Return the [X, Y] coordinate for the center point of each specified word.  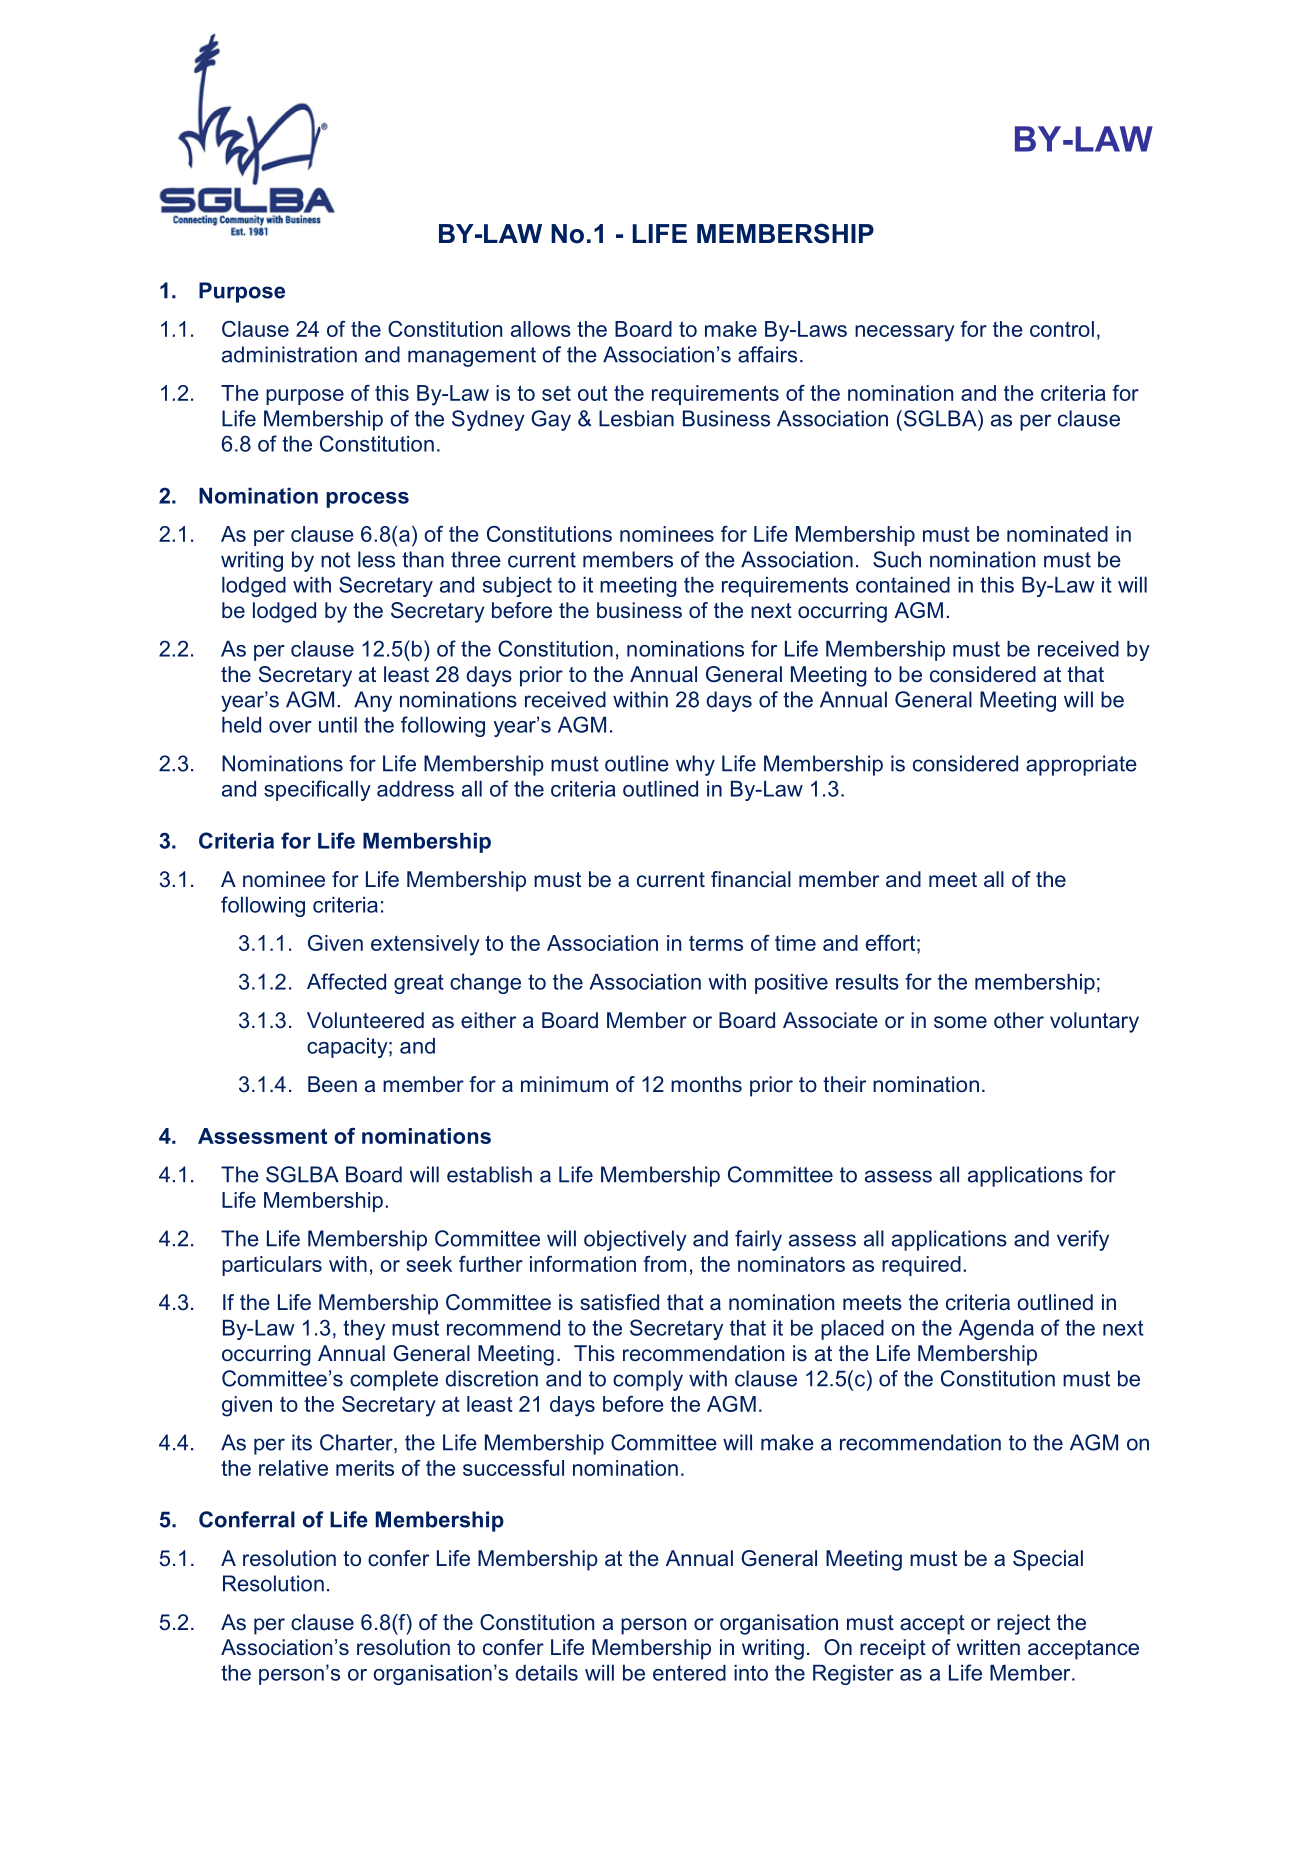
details [547, 1673]
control [1062, 329]
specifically [317, 790]
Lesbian [636, 418]
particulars [272, 1266]
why [695, 765]
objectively [635, 1240]
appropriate [1081, 765]
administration [289, 354]
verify [1083, 1240]
